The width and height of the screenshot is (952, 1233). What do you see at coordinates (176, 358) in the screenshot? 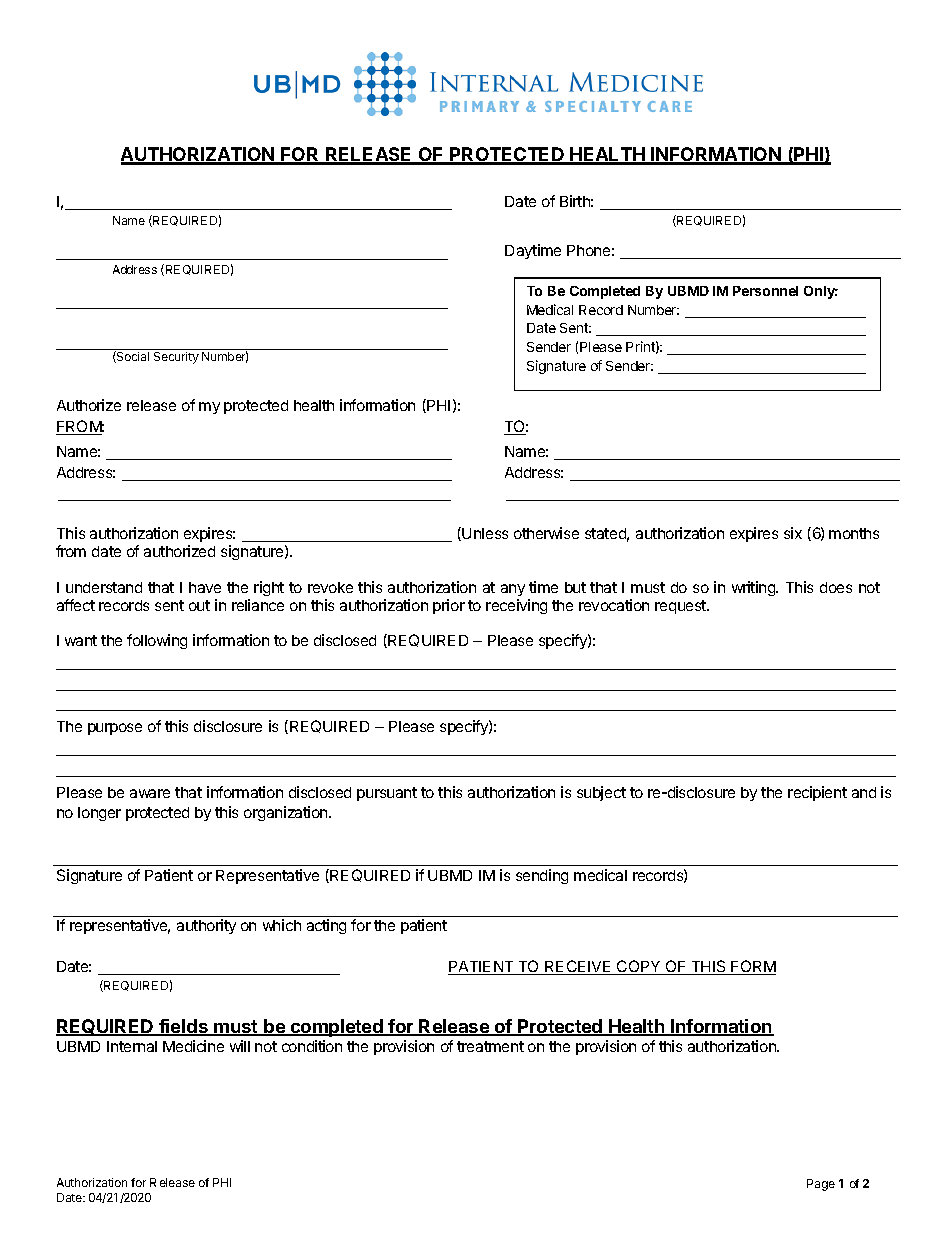
I see `Security` at bounding box center [176, 358].
